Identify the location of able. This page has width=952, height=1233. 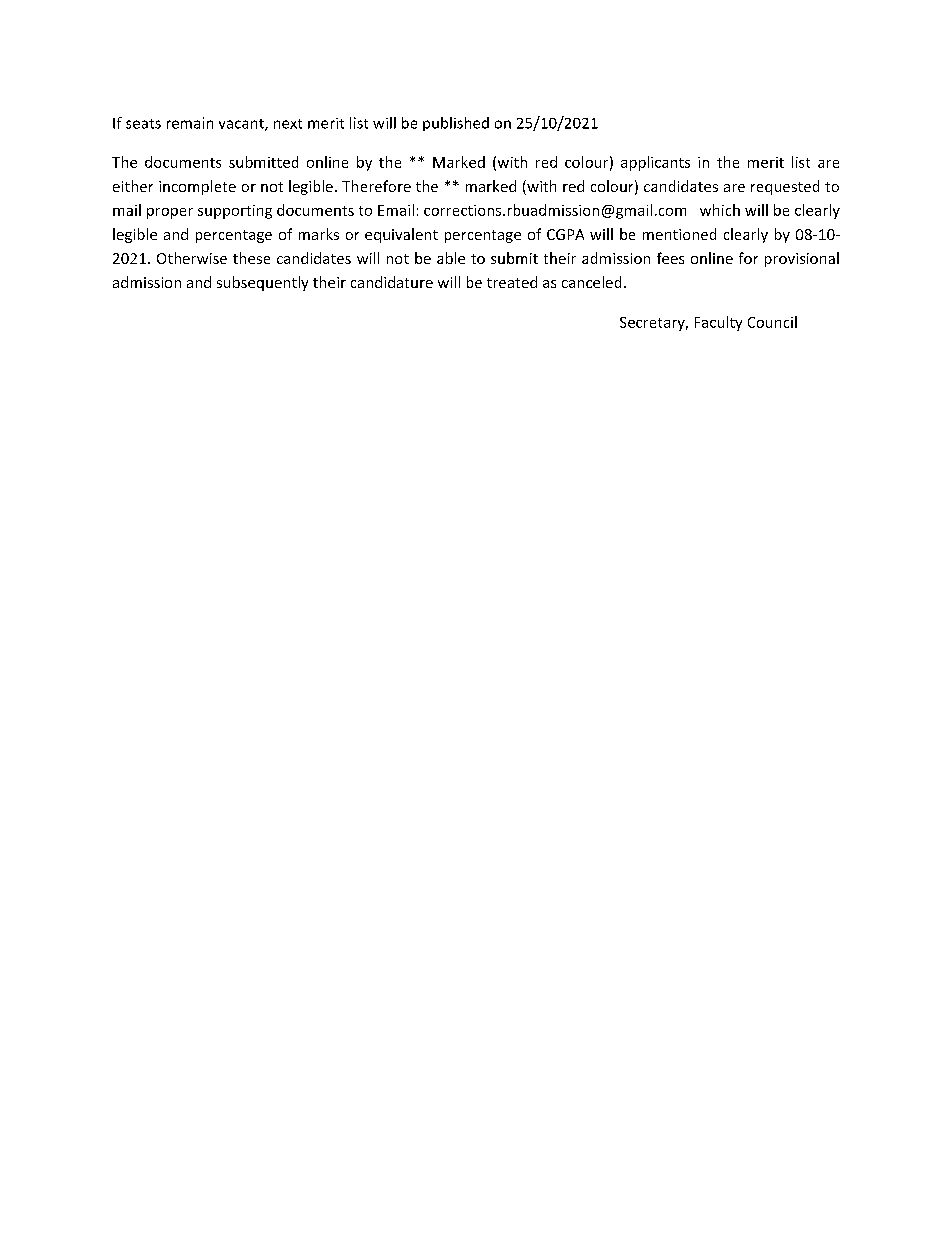
(451, 258).
